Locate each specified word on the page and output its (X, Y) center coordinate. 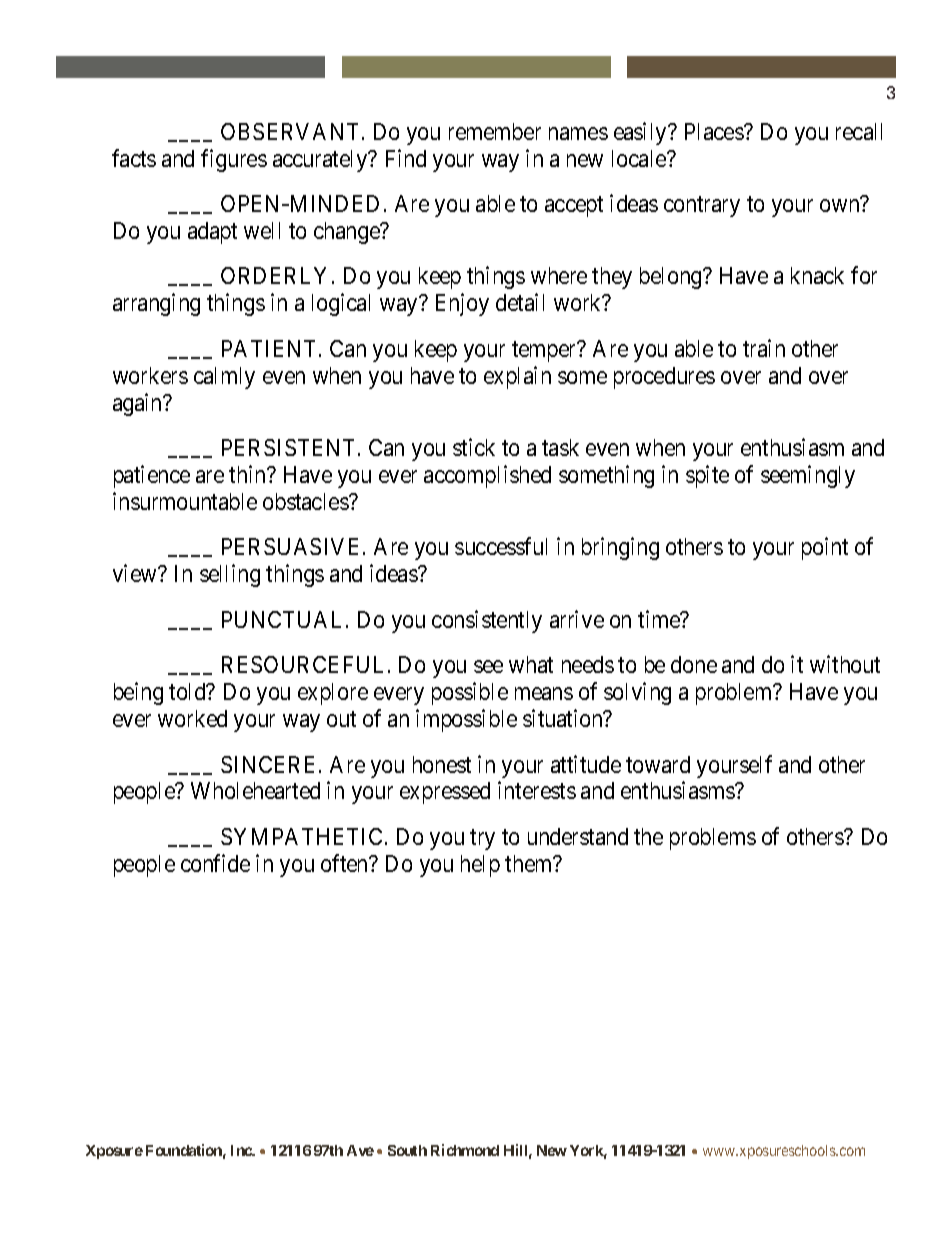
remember (495, 131)
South (407, 1150)
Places (715, 131)
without (845, 664)
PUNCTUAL (284, 619)
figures (234, 160)
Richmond (465, 1150)
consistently (487, 621)
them (530, 863)
